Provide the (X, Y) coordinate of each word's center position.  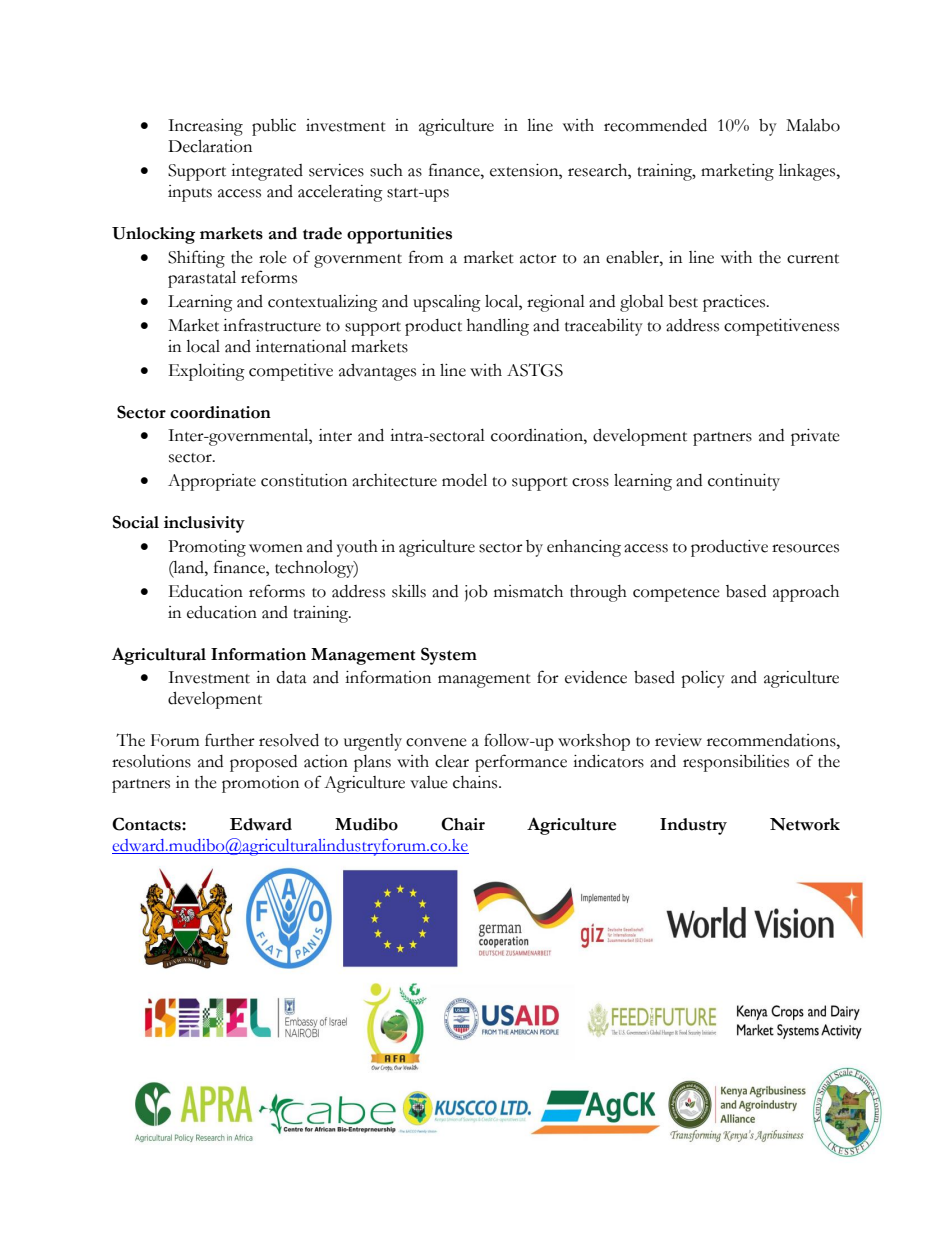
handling (498, 327)
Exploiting (207, 372)
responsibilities (736, 763)
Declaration (210, 146)
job (476, 593)
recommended (655, 125)
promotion (260, 784)
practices (735, 303)
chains (476, 782)
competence (676, 595)
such (386, 170)
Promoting (207, 548)
